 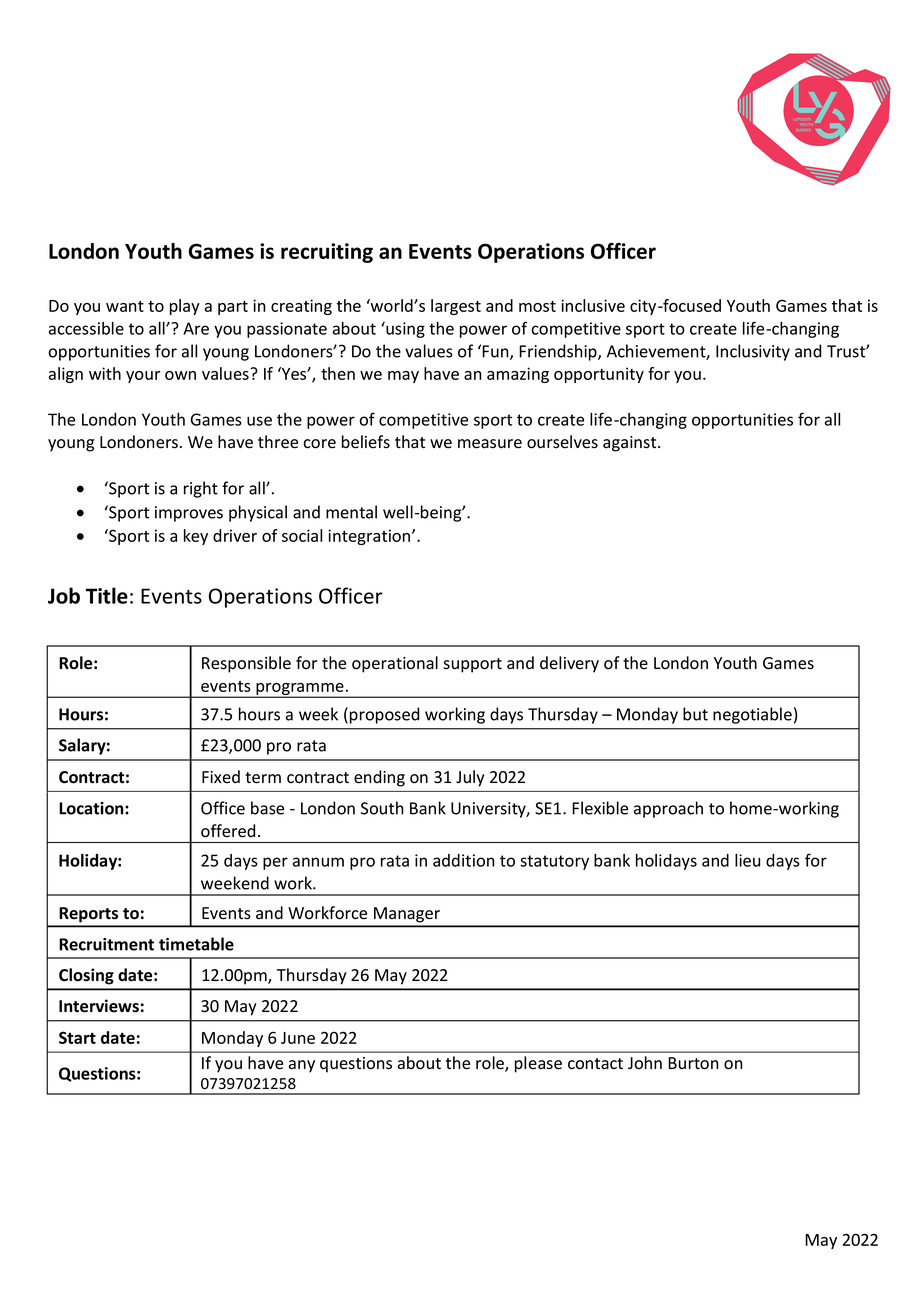 What do you see at coordinates (379, 778) in the image?
I see `ending` at bounding box center [379, 778].
